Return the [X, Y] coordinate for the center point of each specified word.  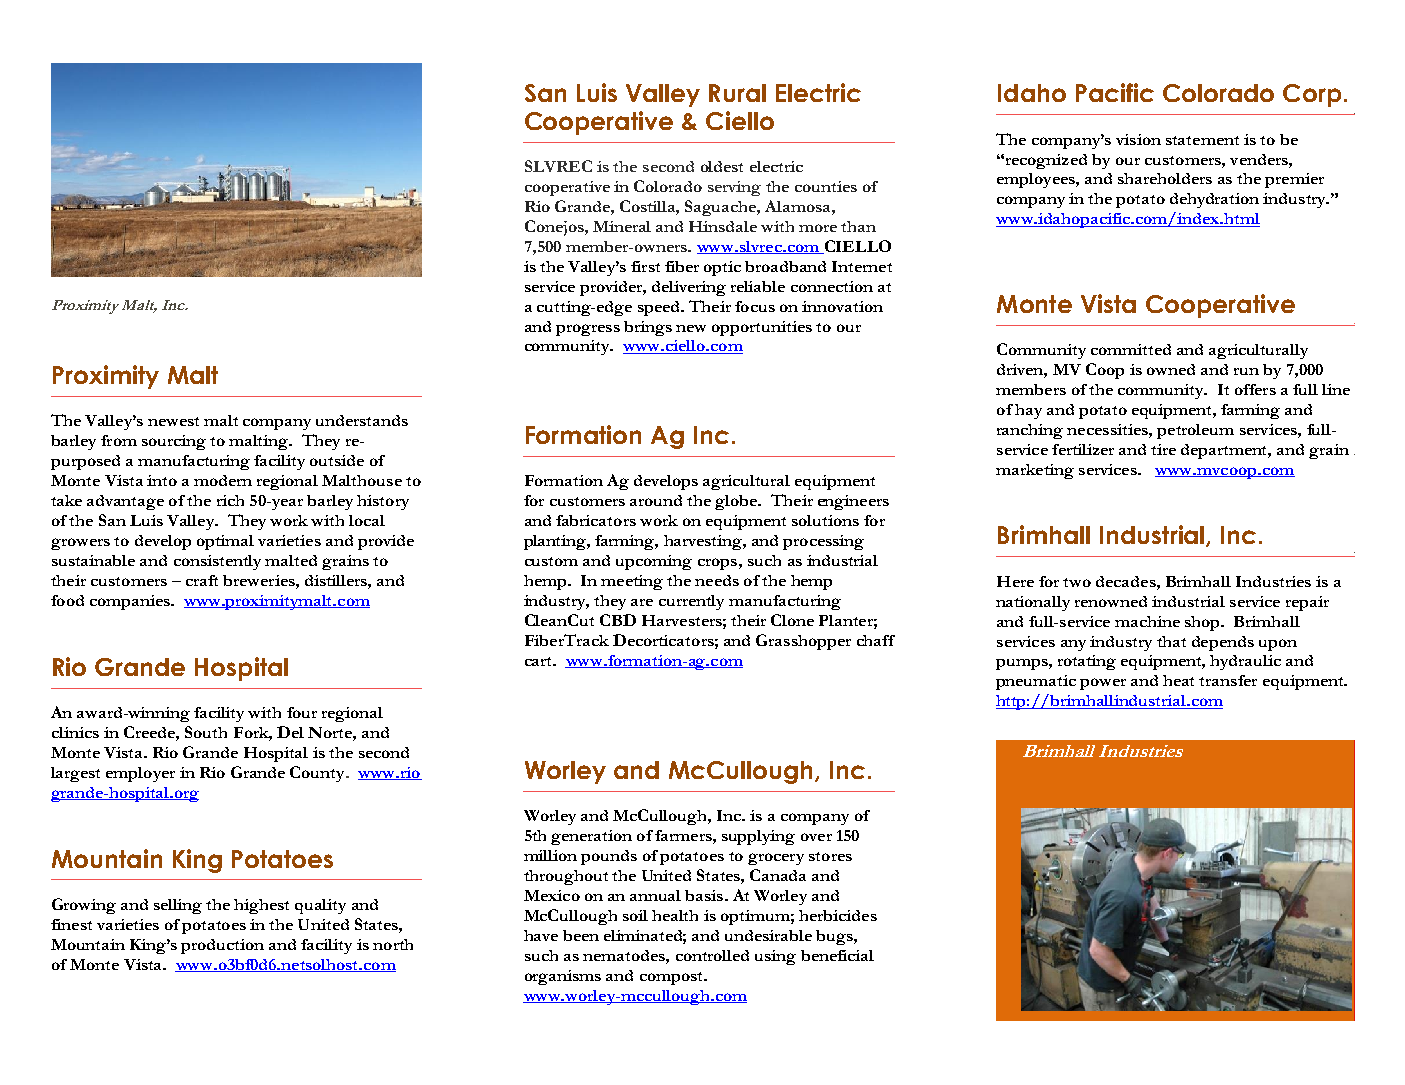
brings [648, 328]
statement [1202, 140]
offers [1255, 389]
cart [539, 661]
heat [1178, 680]
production [222, 946]
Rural [737, 93]
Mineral [622, 226]
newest [173, 421]
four [302, 712]
